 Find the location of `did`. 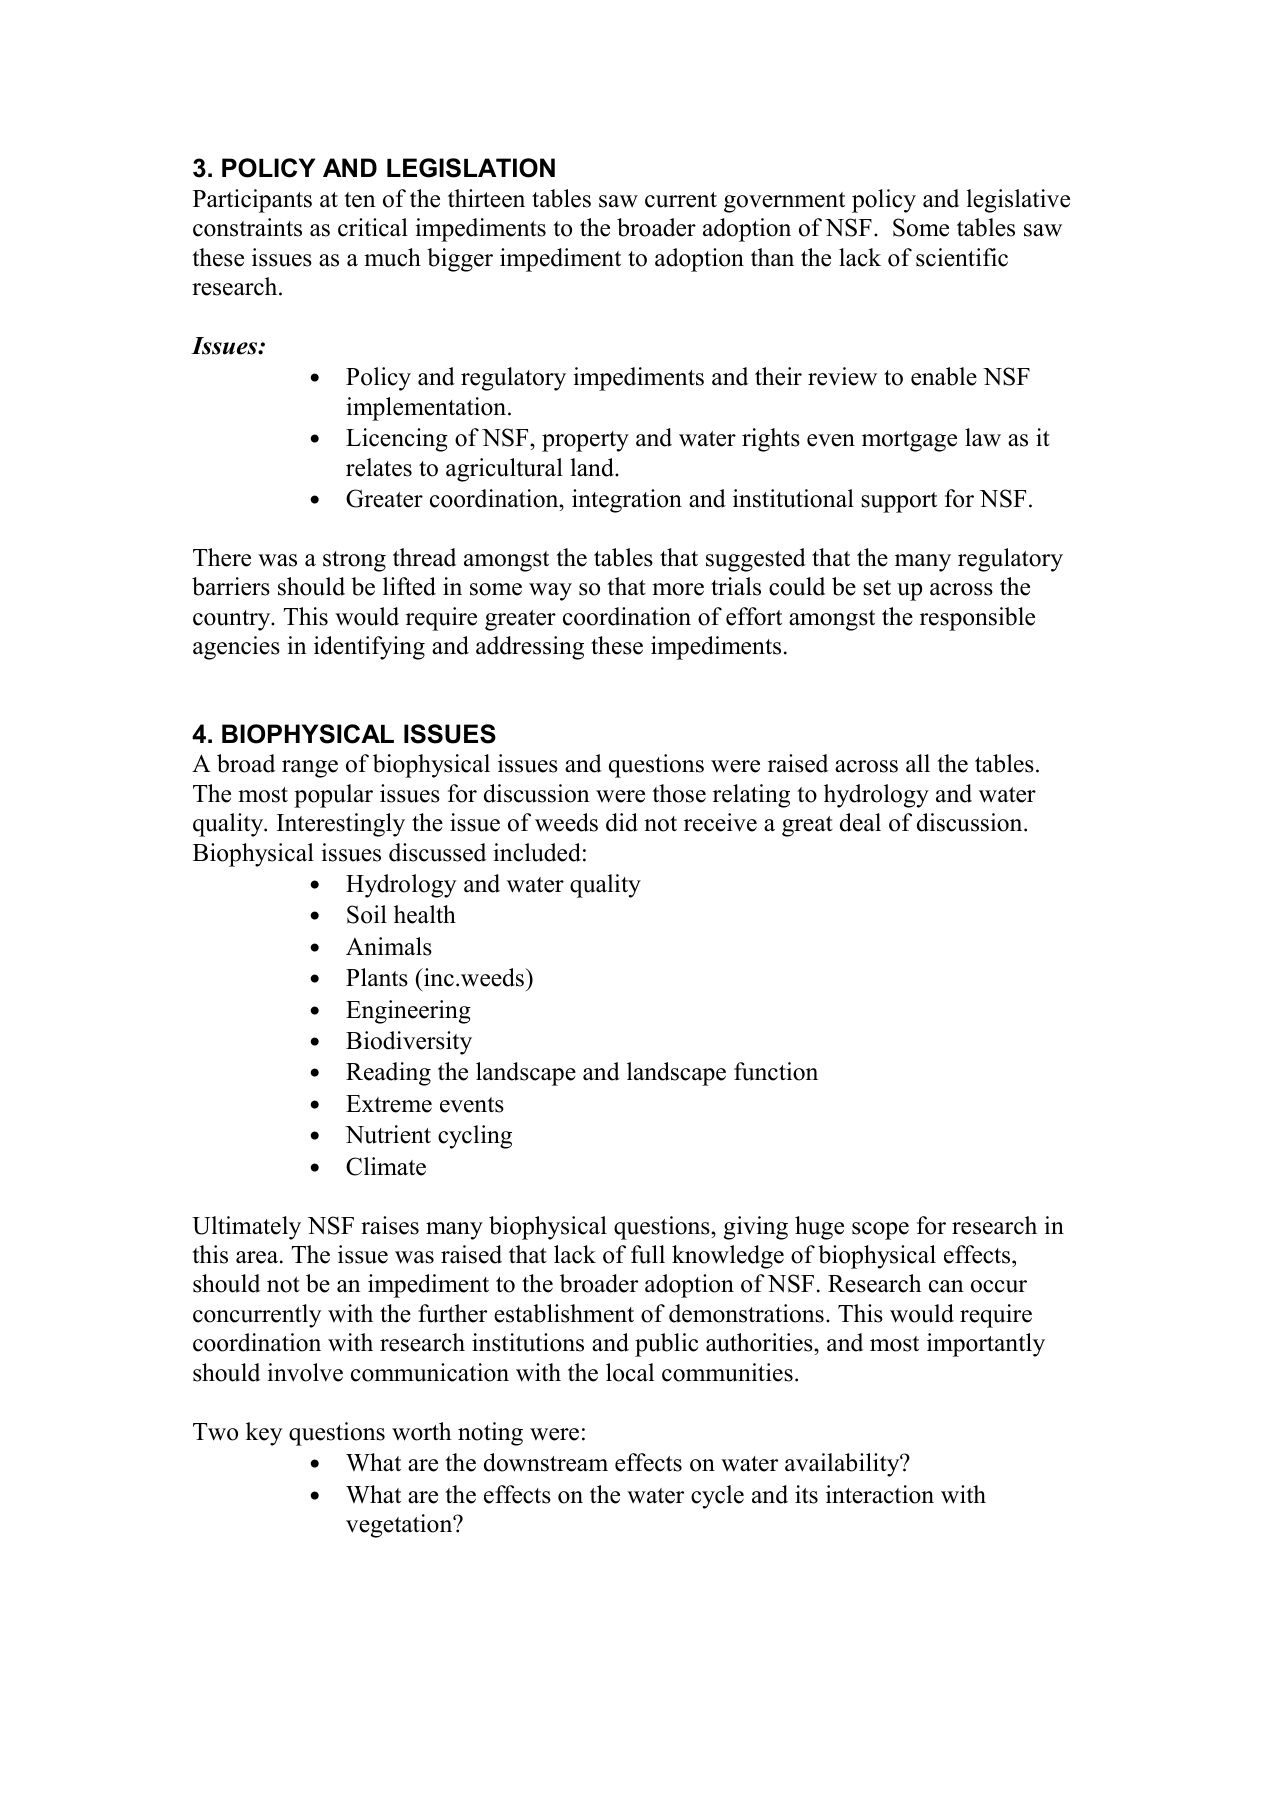

did is located at coordinates (622, 822).
